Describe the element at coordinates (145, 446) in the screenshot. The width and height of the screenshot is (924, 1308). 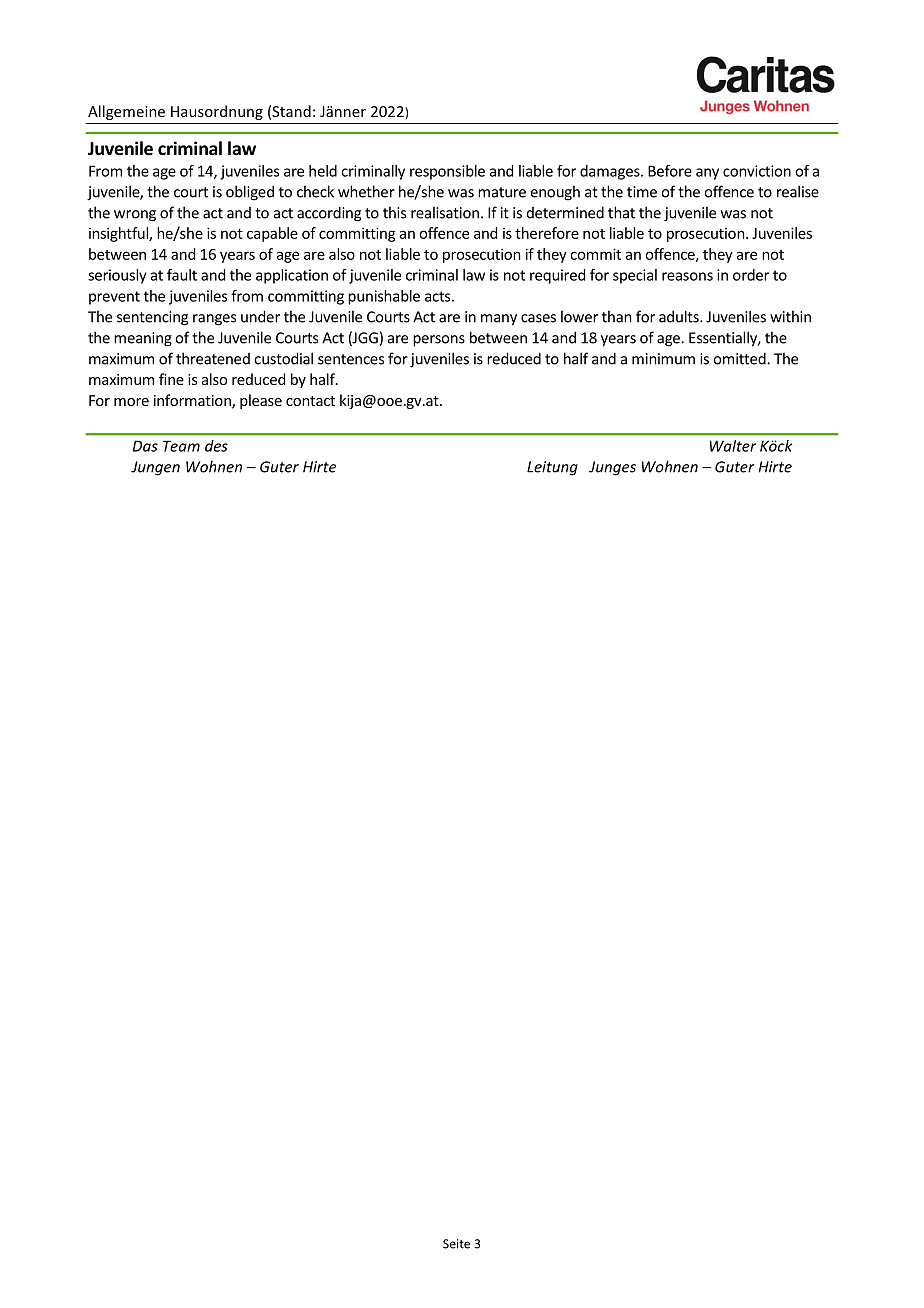
I see `Das` at that location.
